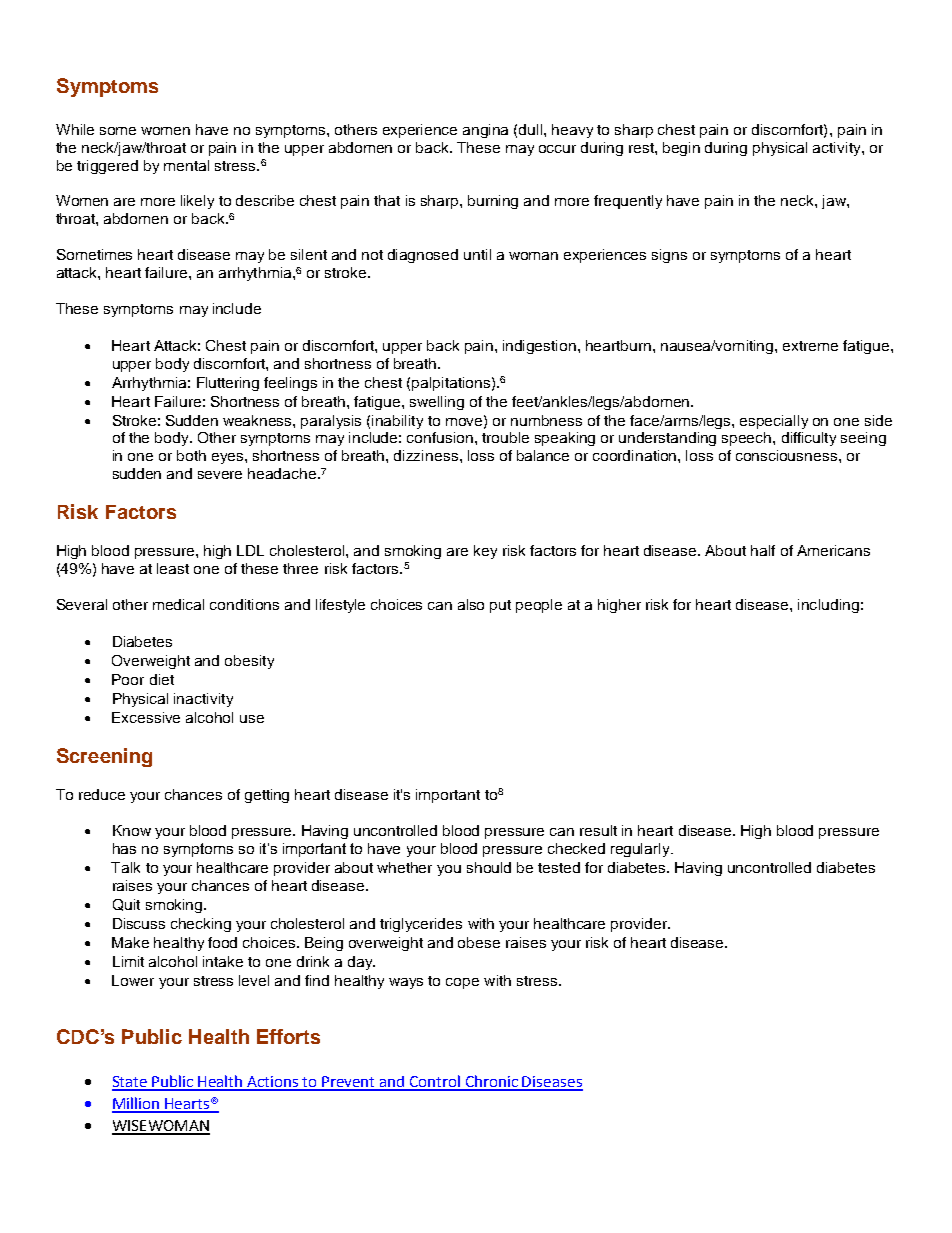 The image size is (952, 1233). Describe the element at coordinates (786, 455) in the screenshot. I see `consciousness` at that location.
